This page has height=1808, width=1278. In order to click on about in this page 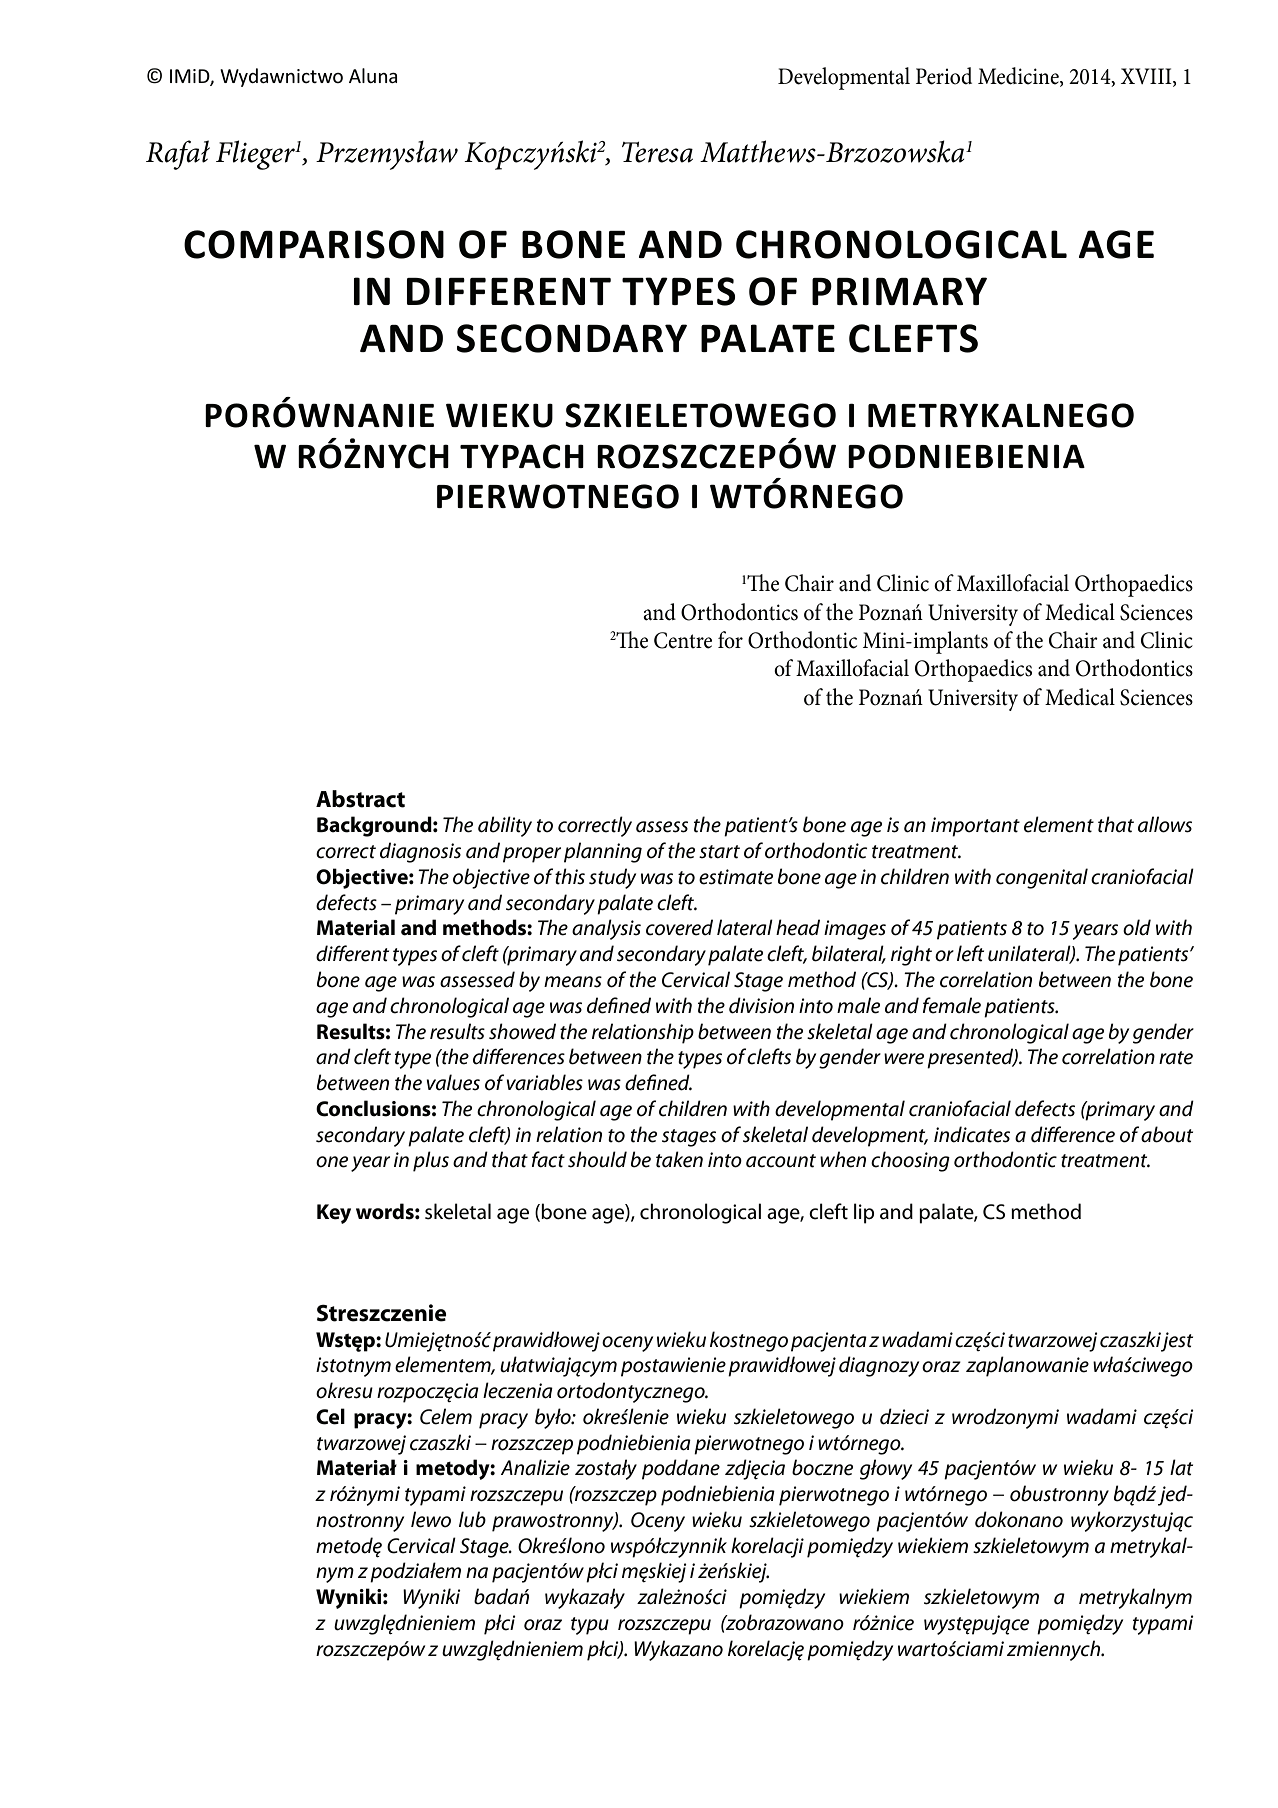, I will do `click(1167, 1134)`.
